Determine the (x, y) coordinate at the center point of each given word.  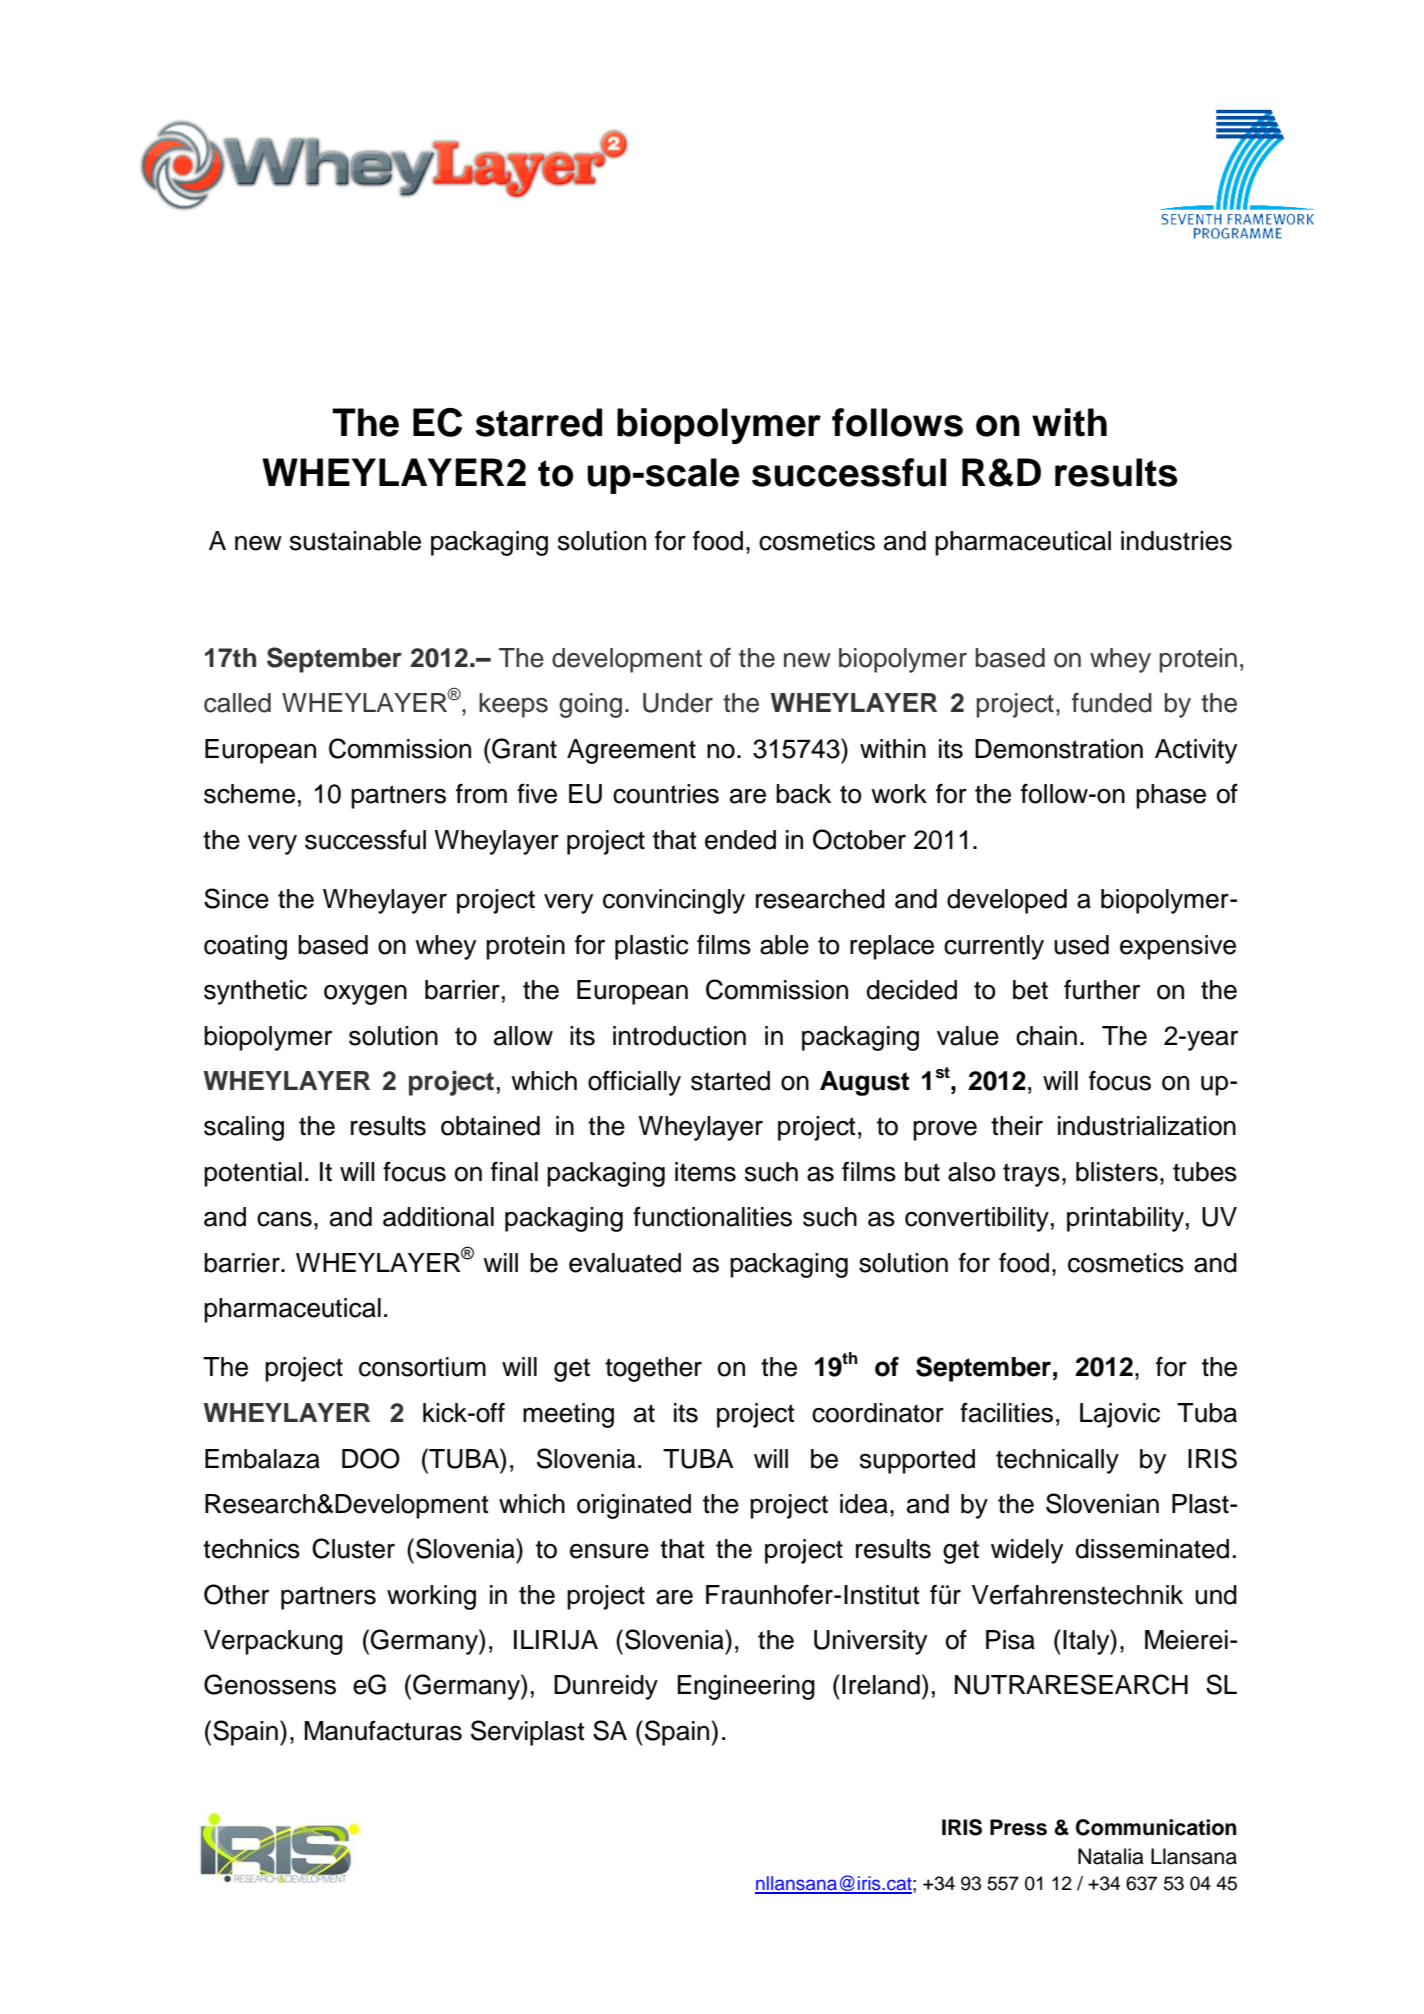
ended (740, 840)
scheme (249, 794)
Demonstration (1059, 749)
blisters (1117, 1172)
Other (236, 1594)
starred (539, 422)
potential (253, 1174)
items (705, 1172)
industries (1176, 541)
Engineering (746, 1687)
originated (634, 1506)
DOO (371, 1458)
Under (678, 703)
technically (1057, 1461)
